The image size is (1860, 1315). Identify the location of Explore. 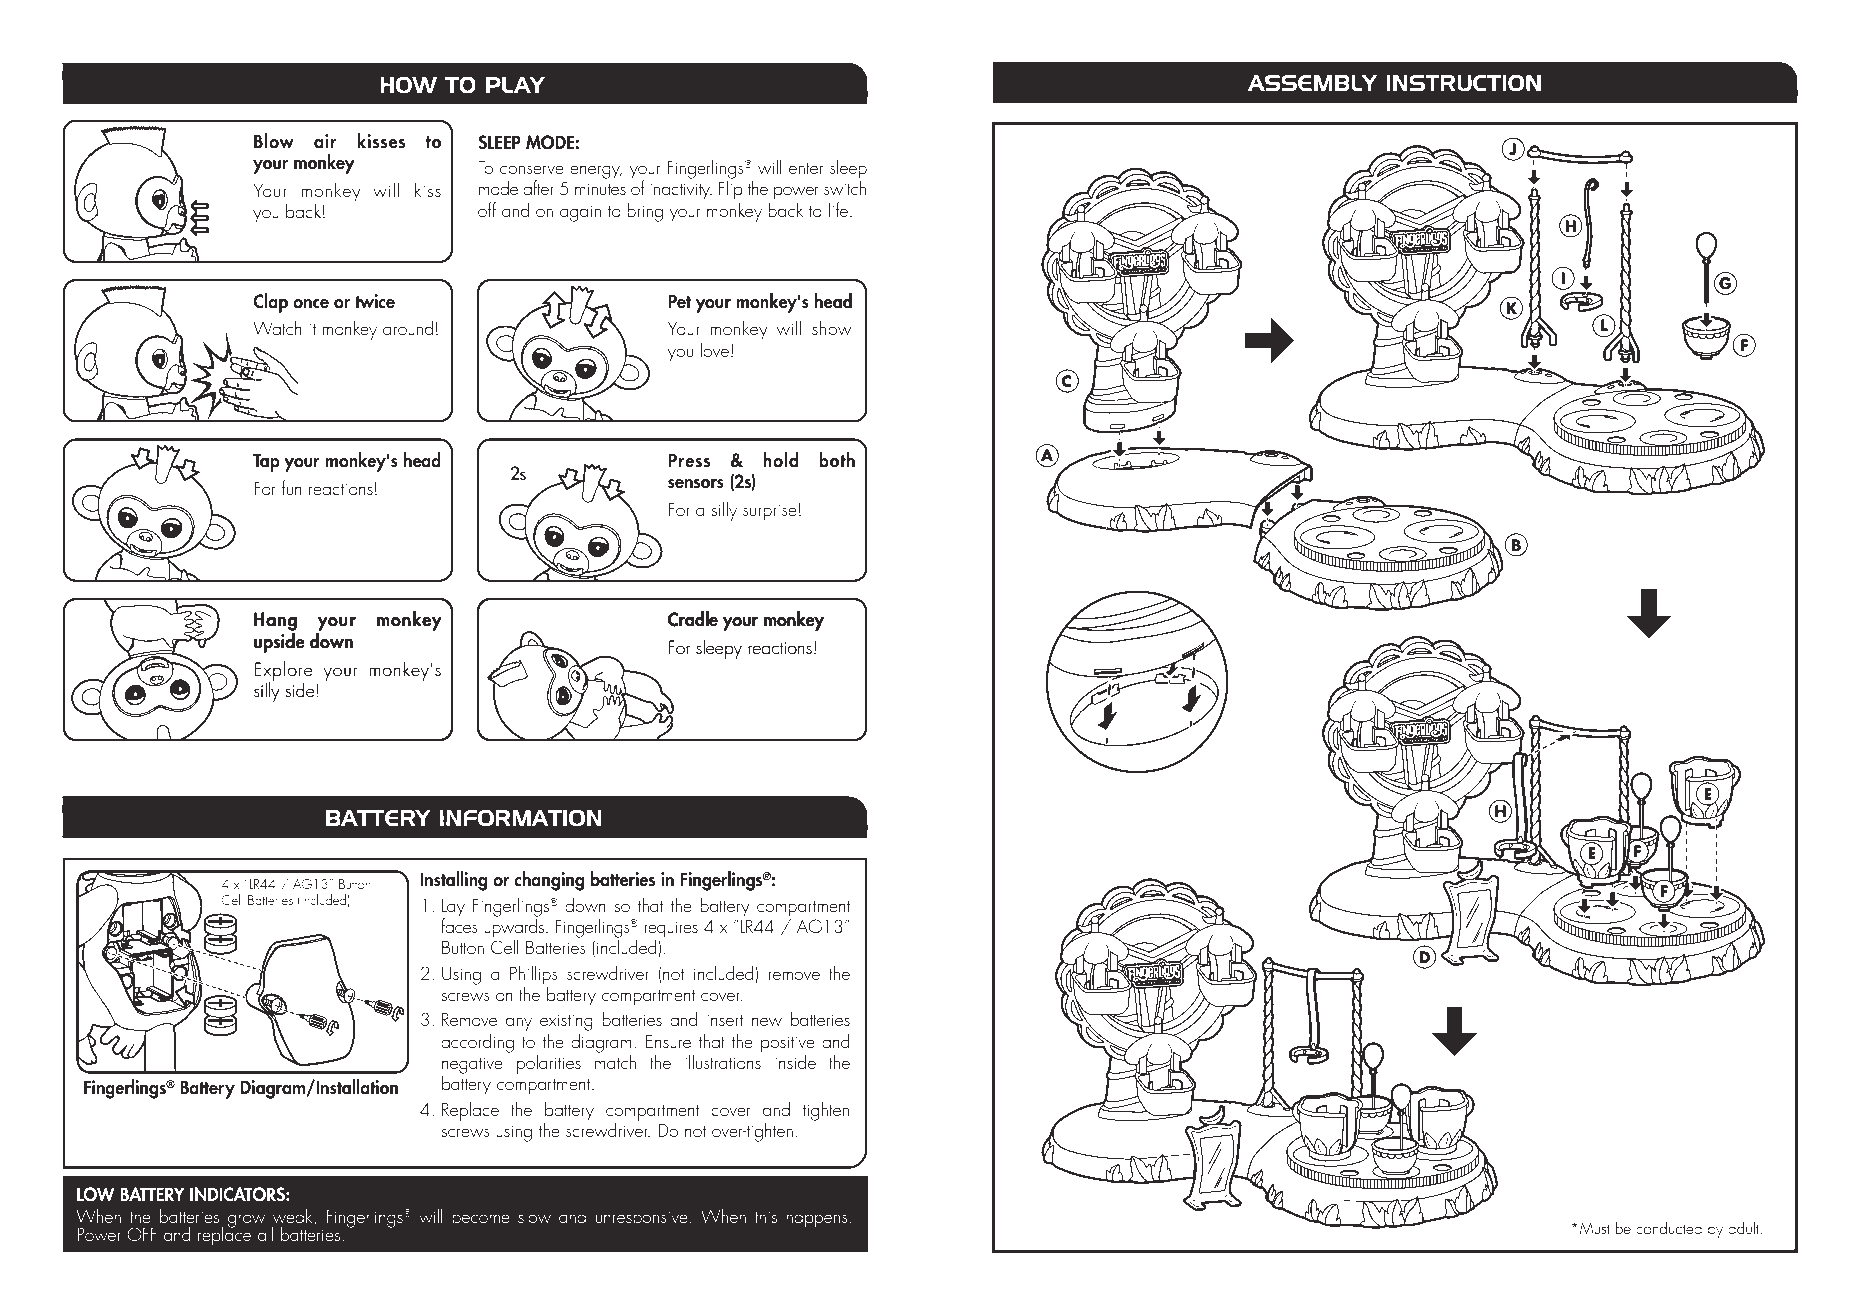
(283, 672).
